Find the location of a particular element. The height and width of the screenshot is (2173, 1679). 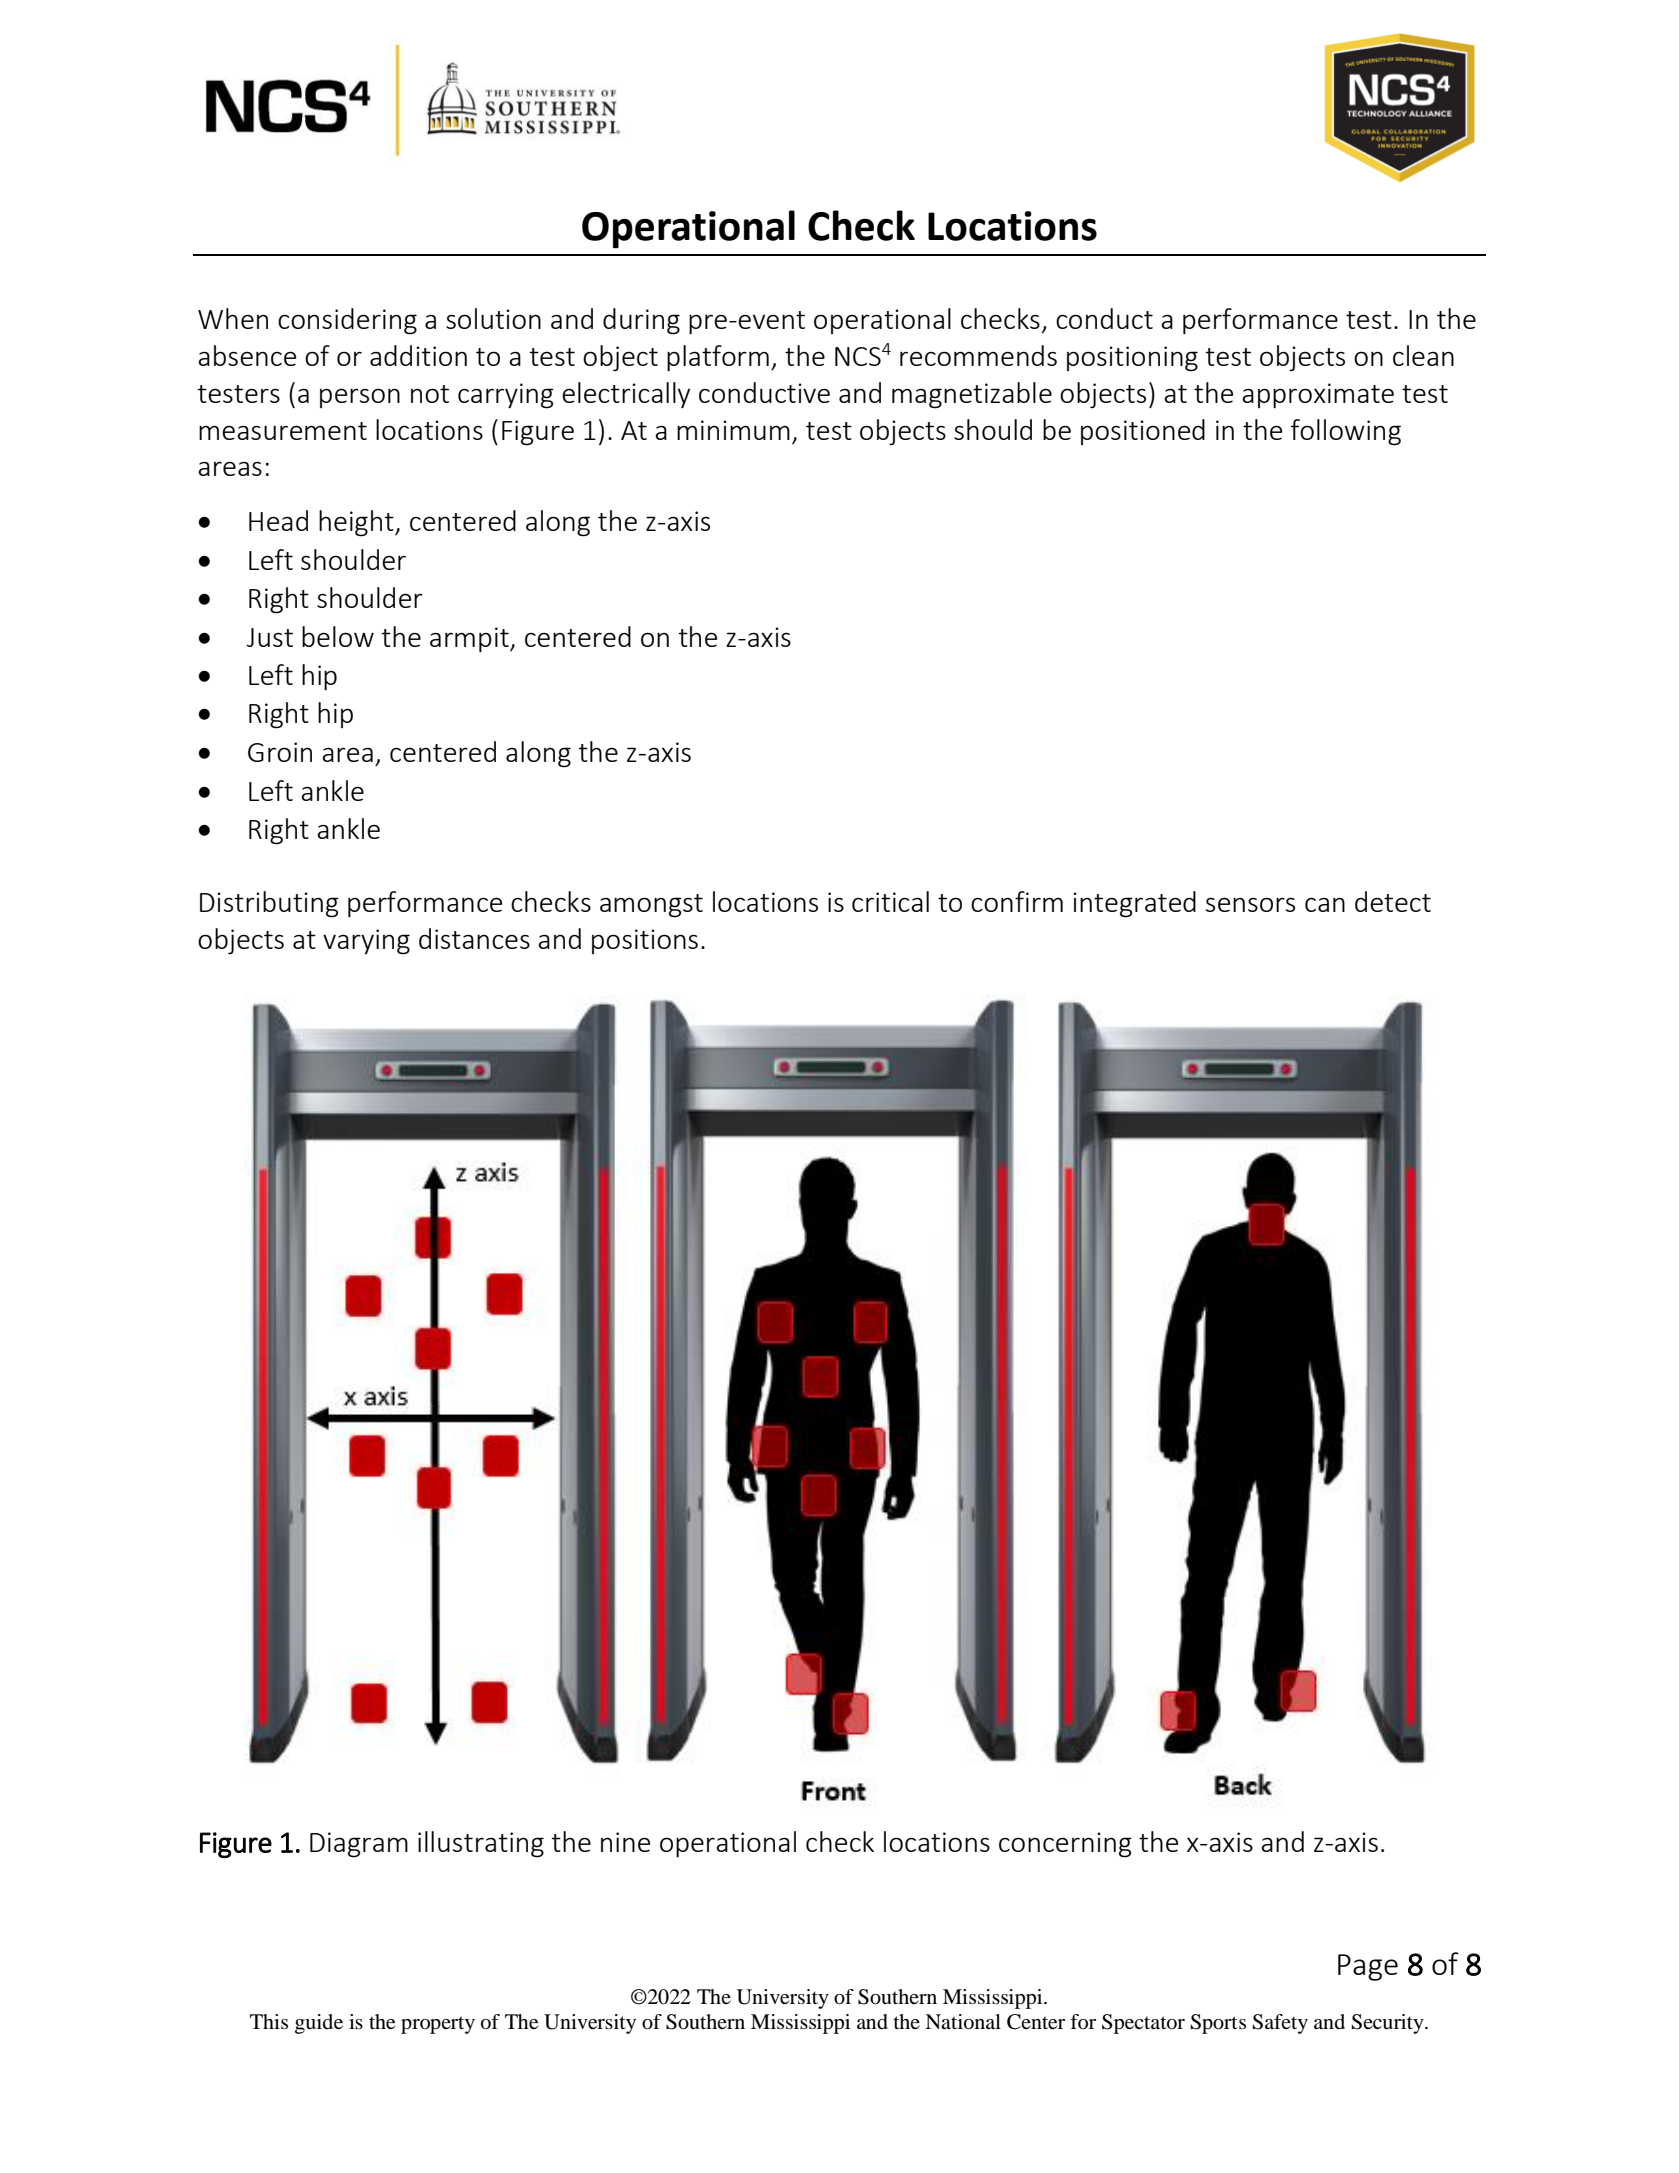

critical is located at coordinates (890, 901).
